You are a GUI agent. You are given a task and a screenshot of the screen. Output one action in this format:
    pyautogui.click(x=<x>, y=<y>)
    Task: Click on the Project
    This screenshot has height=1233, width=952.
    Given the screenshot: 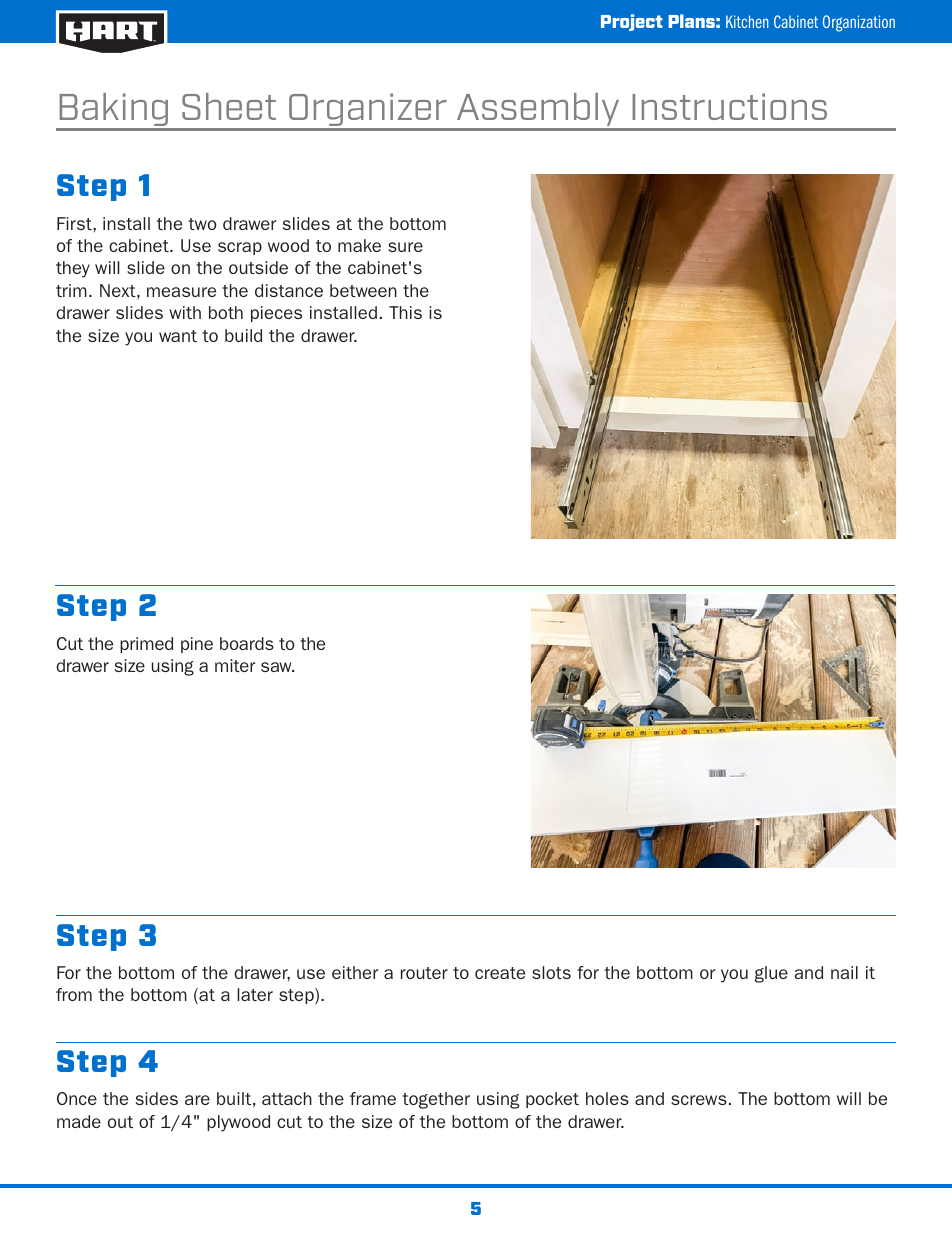 What is the action you would take?
    pyautogui.click(x=632, y=22)
